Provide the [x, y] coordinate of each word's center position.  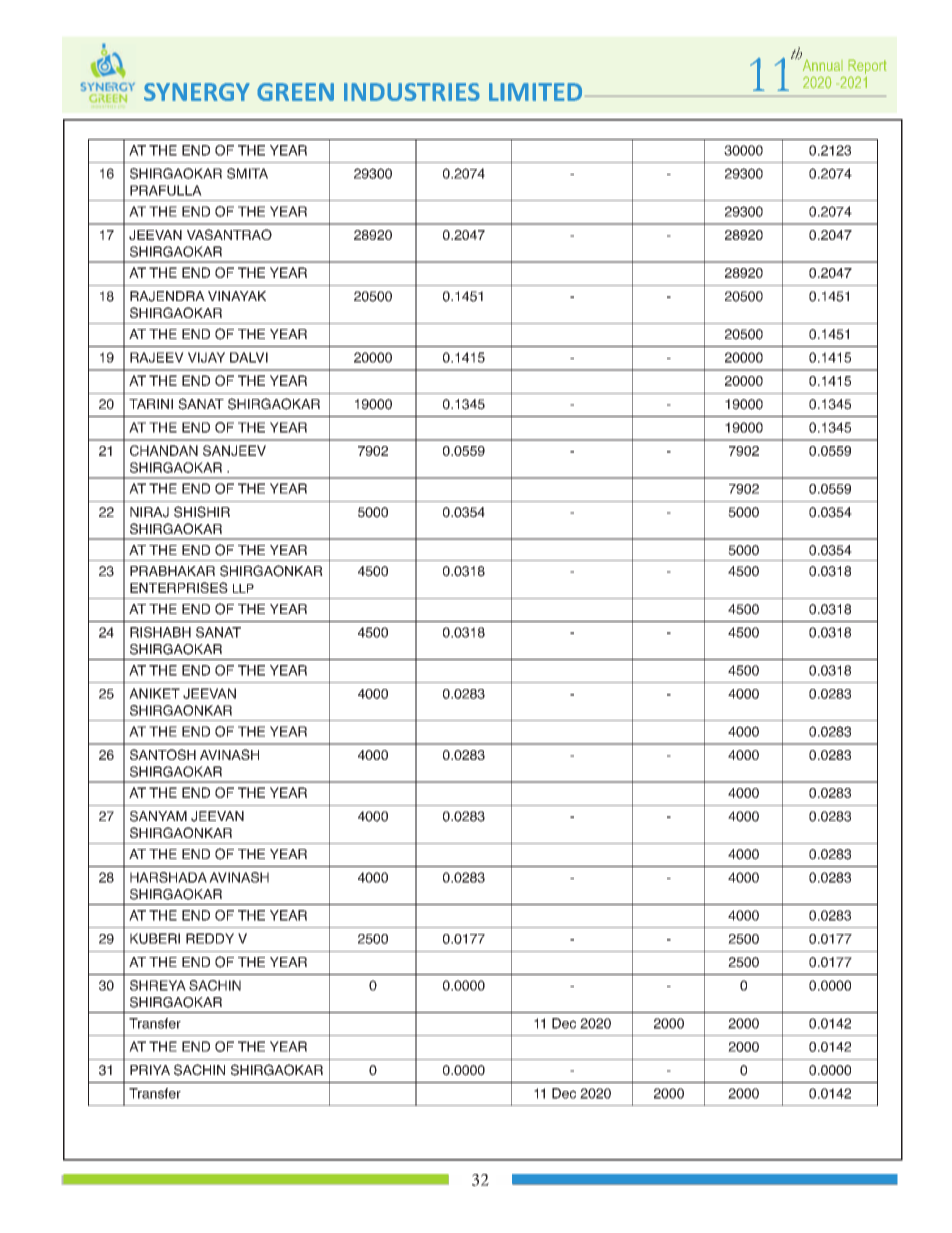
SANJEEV [234, 450]
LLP [243, 588]
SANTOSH [163, 754]
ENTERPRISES [179, 587]
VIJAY [206, 357]
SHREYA [158, 985]
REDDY [210, 938]
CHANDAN [164, 450]
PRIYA [150, 1070]
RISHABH [160, 632]
